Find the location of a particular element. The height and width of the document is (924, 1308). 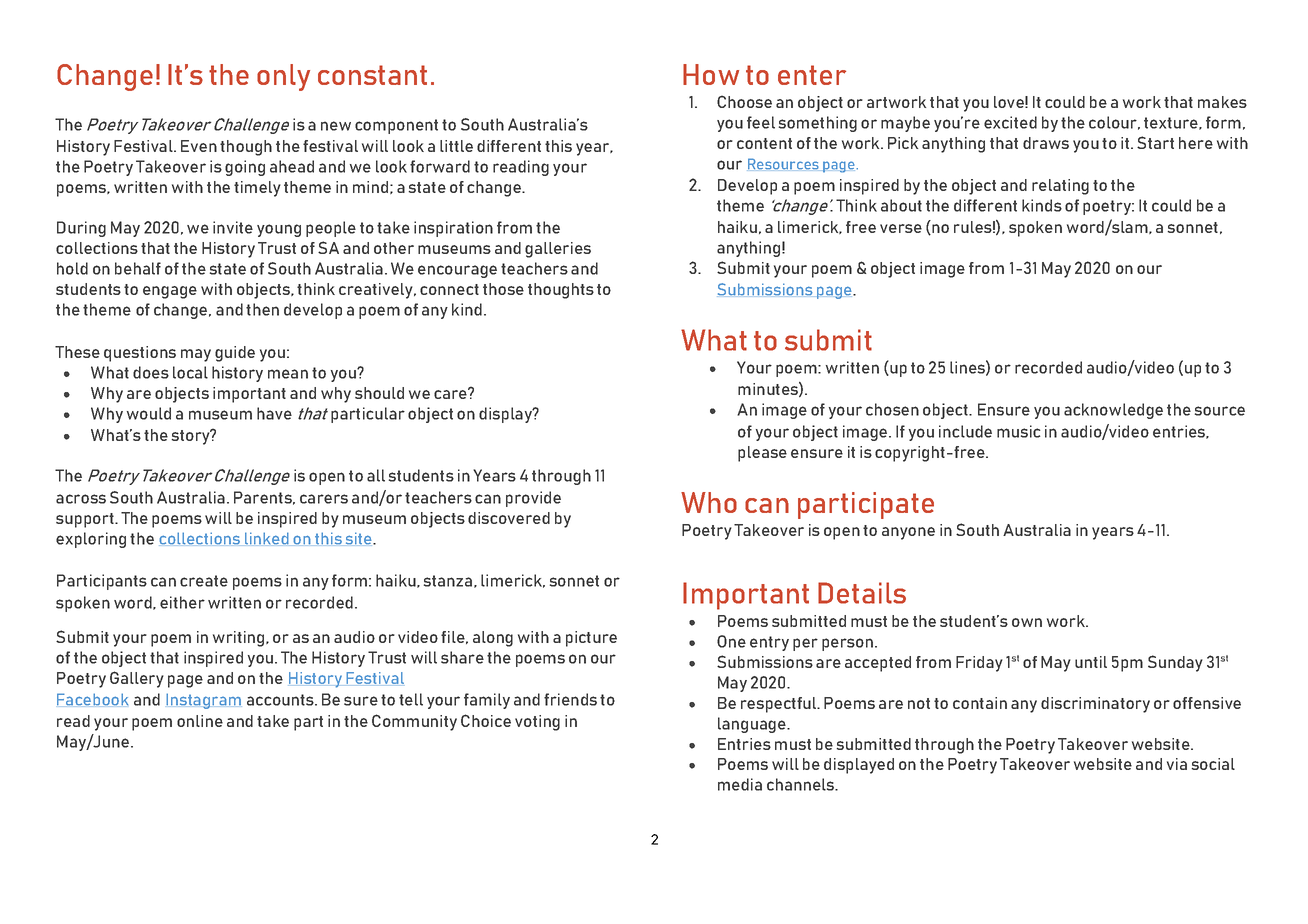

those is located at coordinates (503, 289).
